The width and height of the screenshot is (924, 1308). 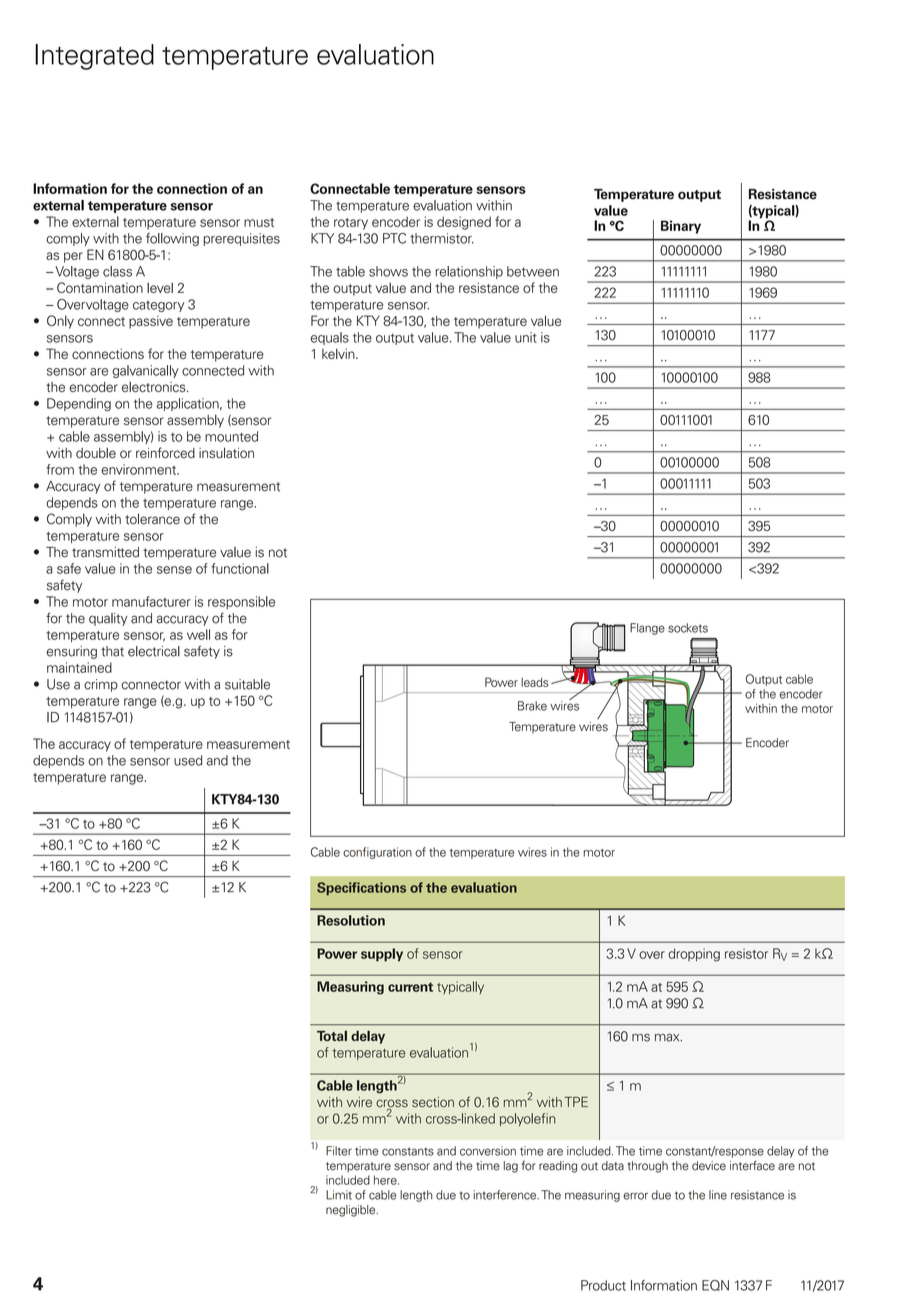 I want to click on negligible, so click(x=352, y=1211).
